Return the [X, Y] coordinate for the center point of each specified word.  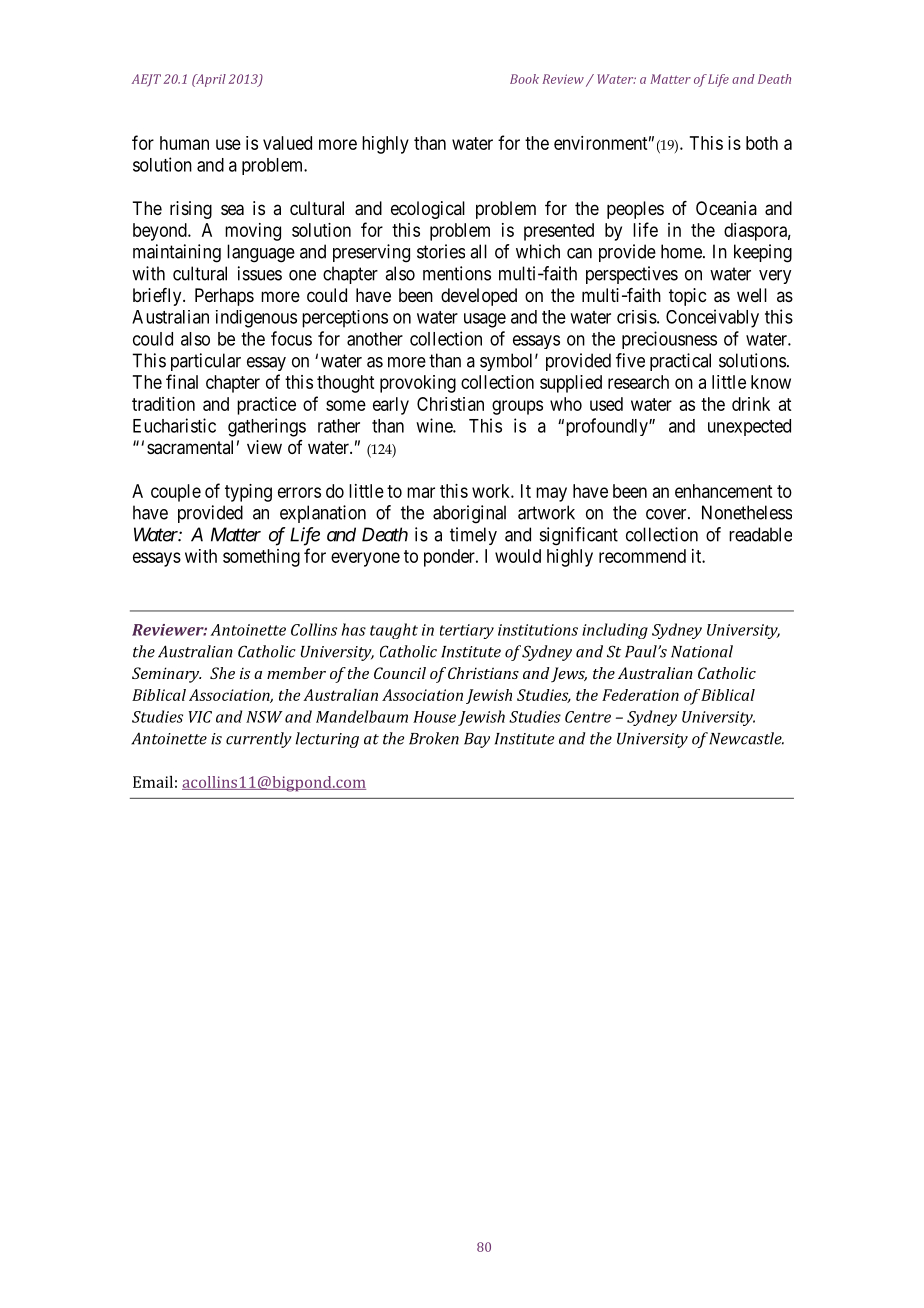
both [762, 143]
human [184, 143]
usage [485, 320]
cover [667, 514]
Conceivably [712, 318]
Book [524, 79]
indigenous [256, 319]
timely [473, 536]
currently [259, 740]
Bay [477, 740]
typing [248, 493]
